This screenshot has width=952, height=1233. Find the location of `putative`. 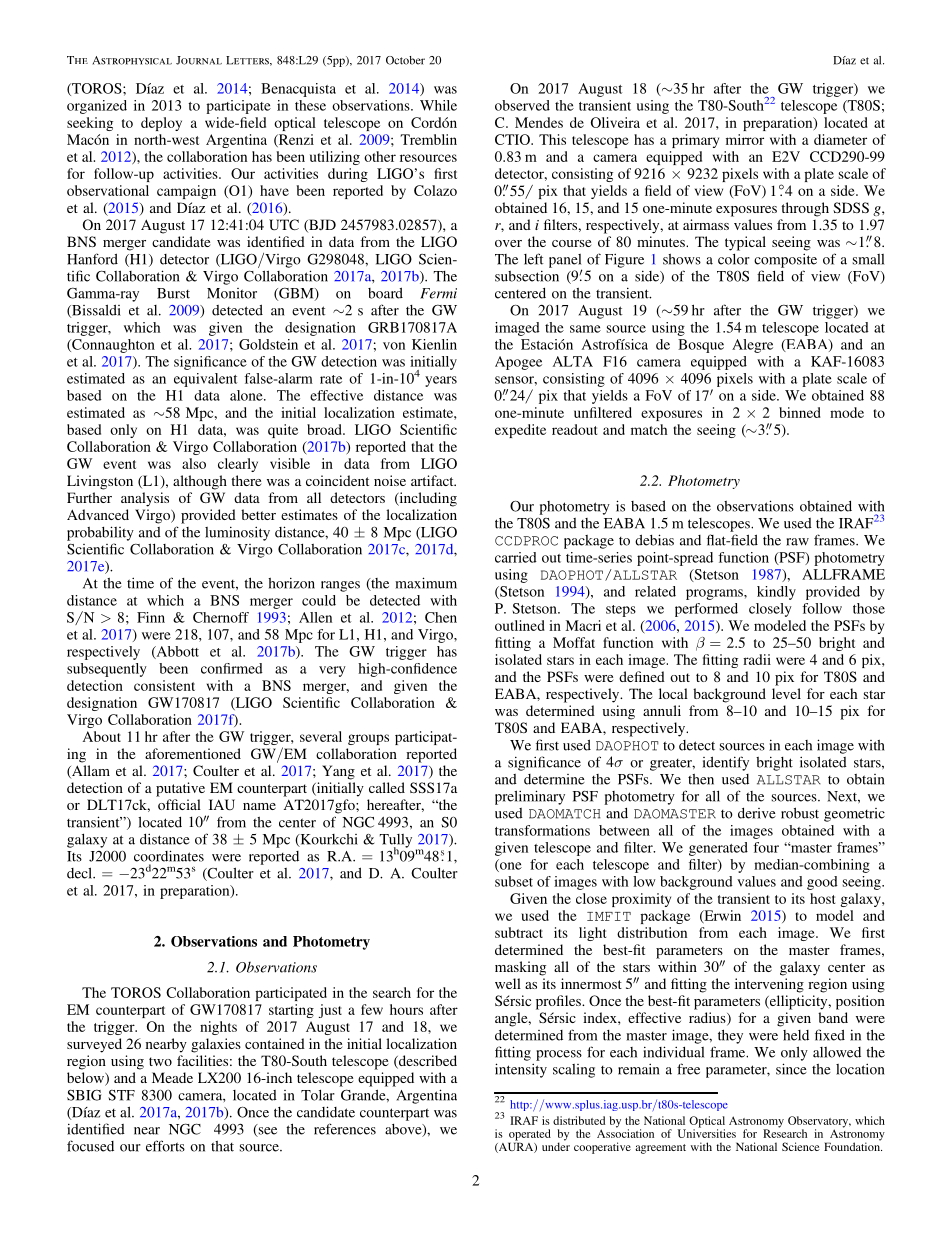

putative is located at coordinates (180, 789).
